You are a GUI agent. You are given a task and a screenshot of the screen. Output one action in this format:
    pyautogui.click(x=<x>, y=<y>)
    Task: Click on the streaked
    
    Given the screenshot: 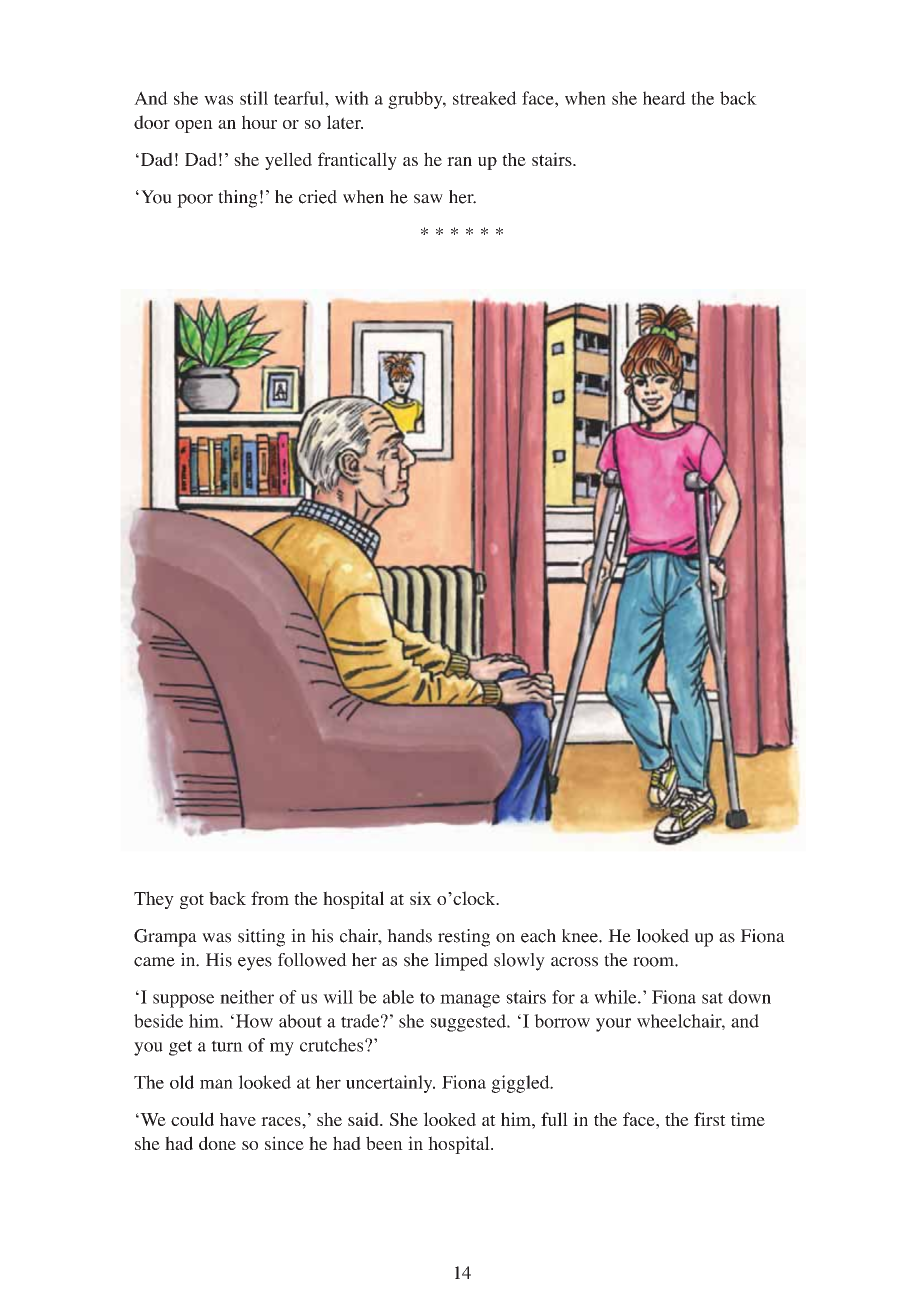 What is the action you would take?
    pyautogui.click(x=485, y=98)
